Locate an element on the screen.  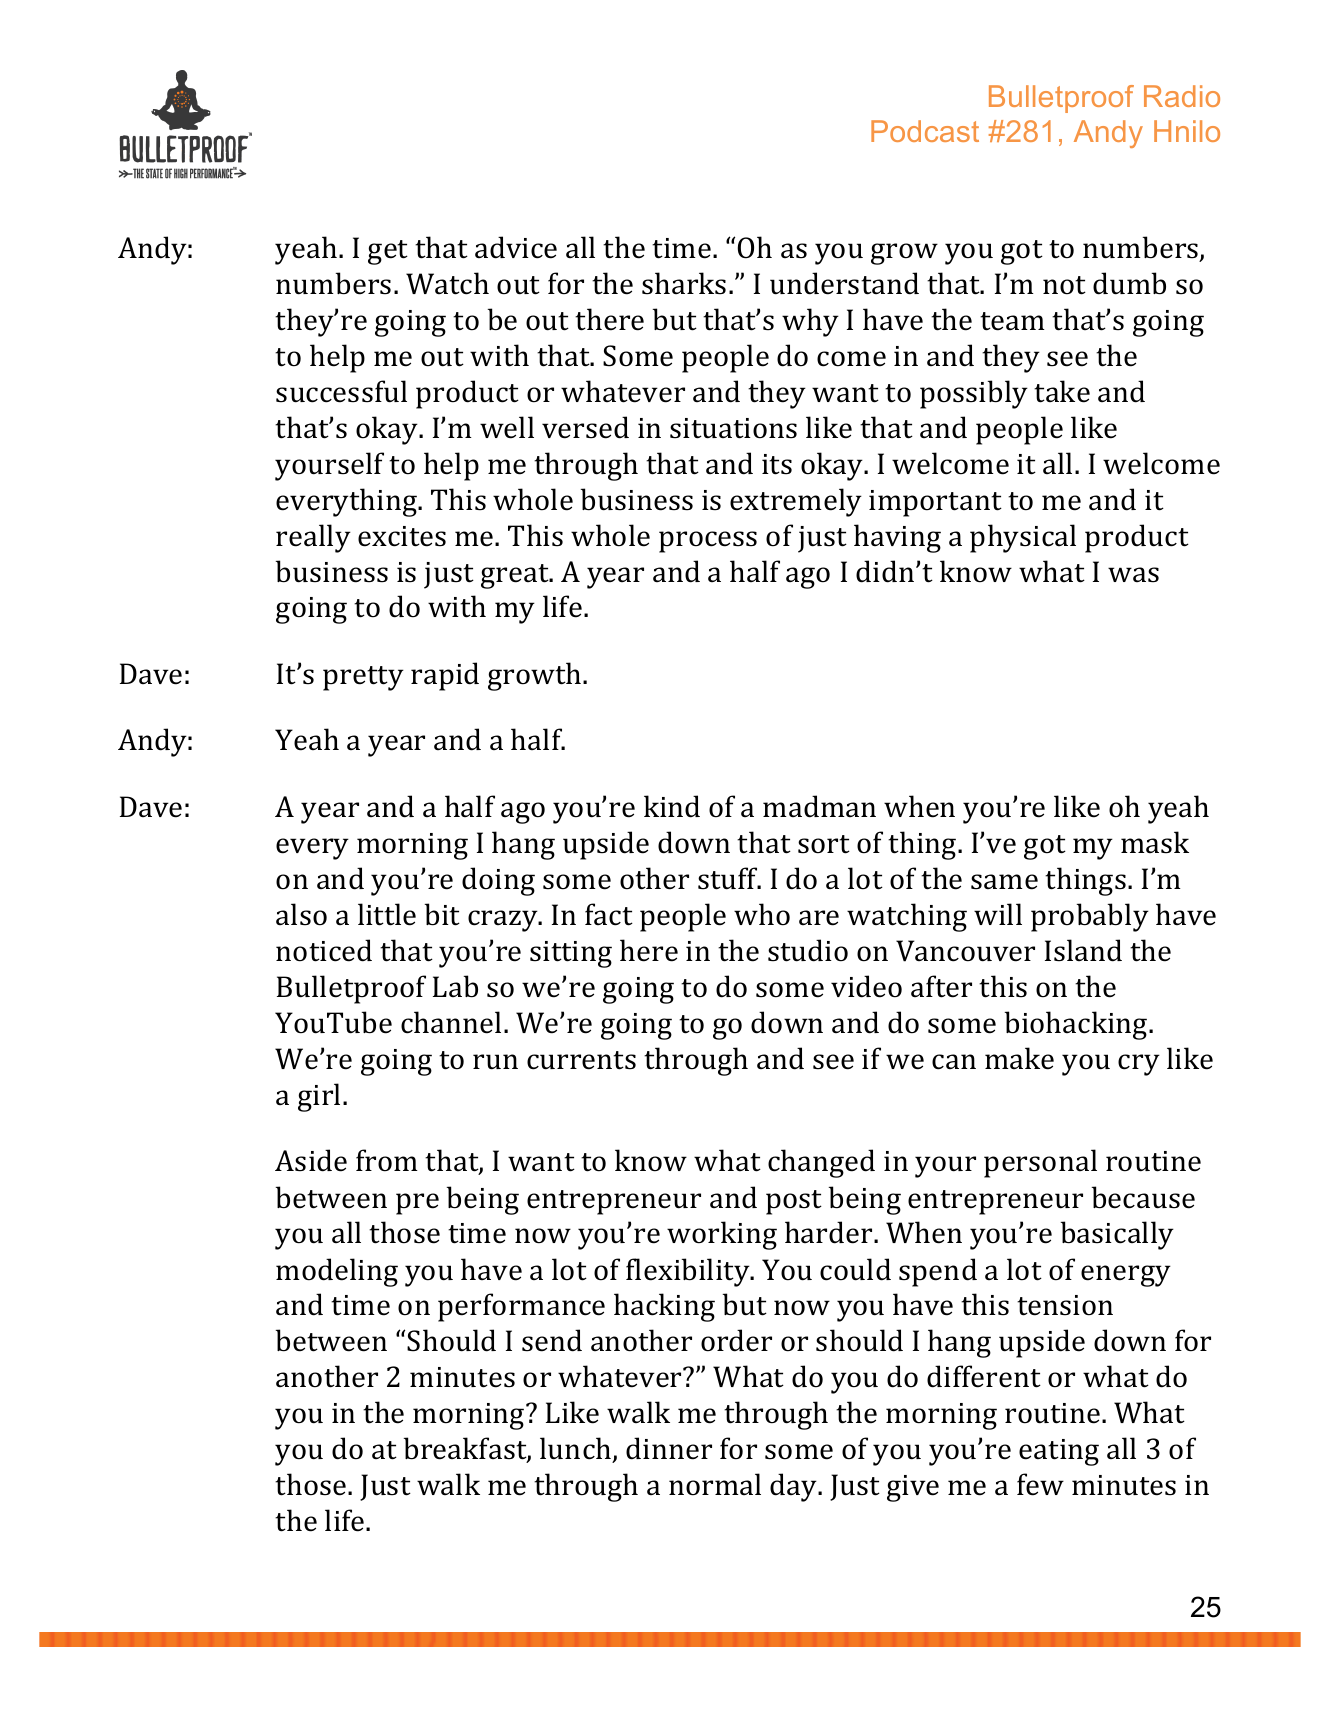
little is located at coordinates (387, 914).
